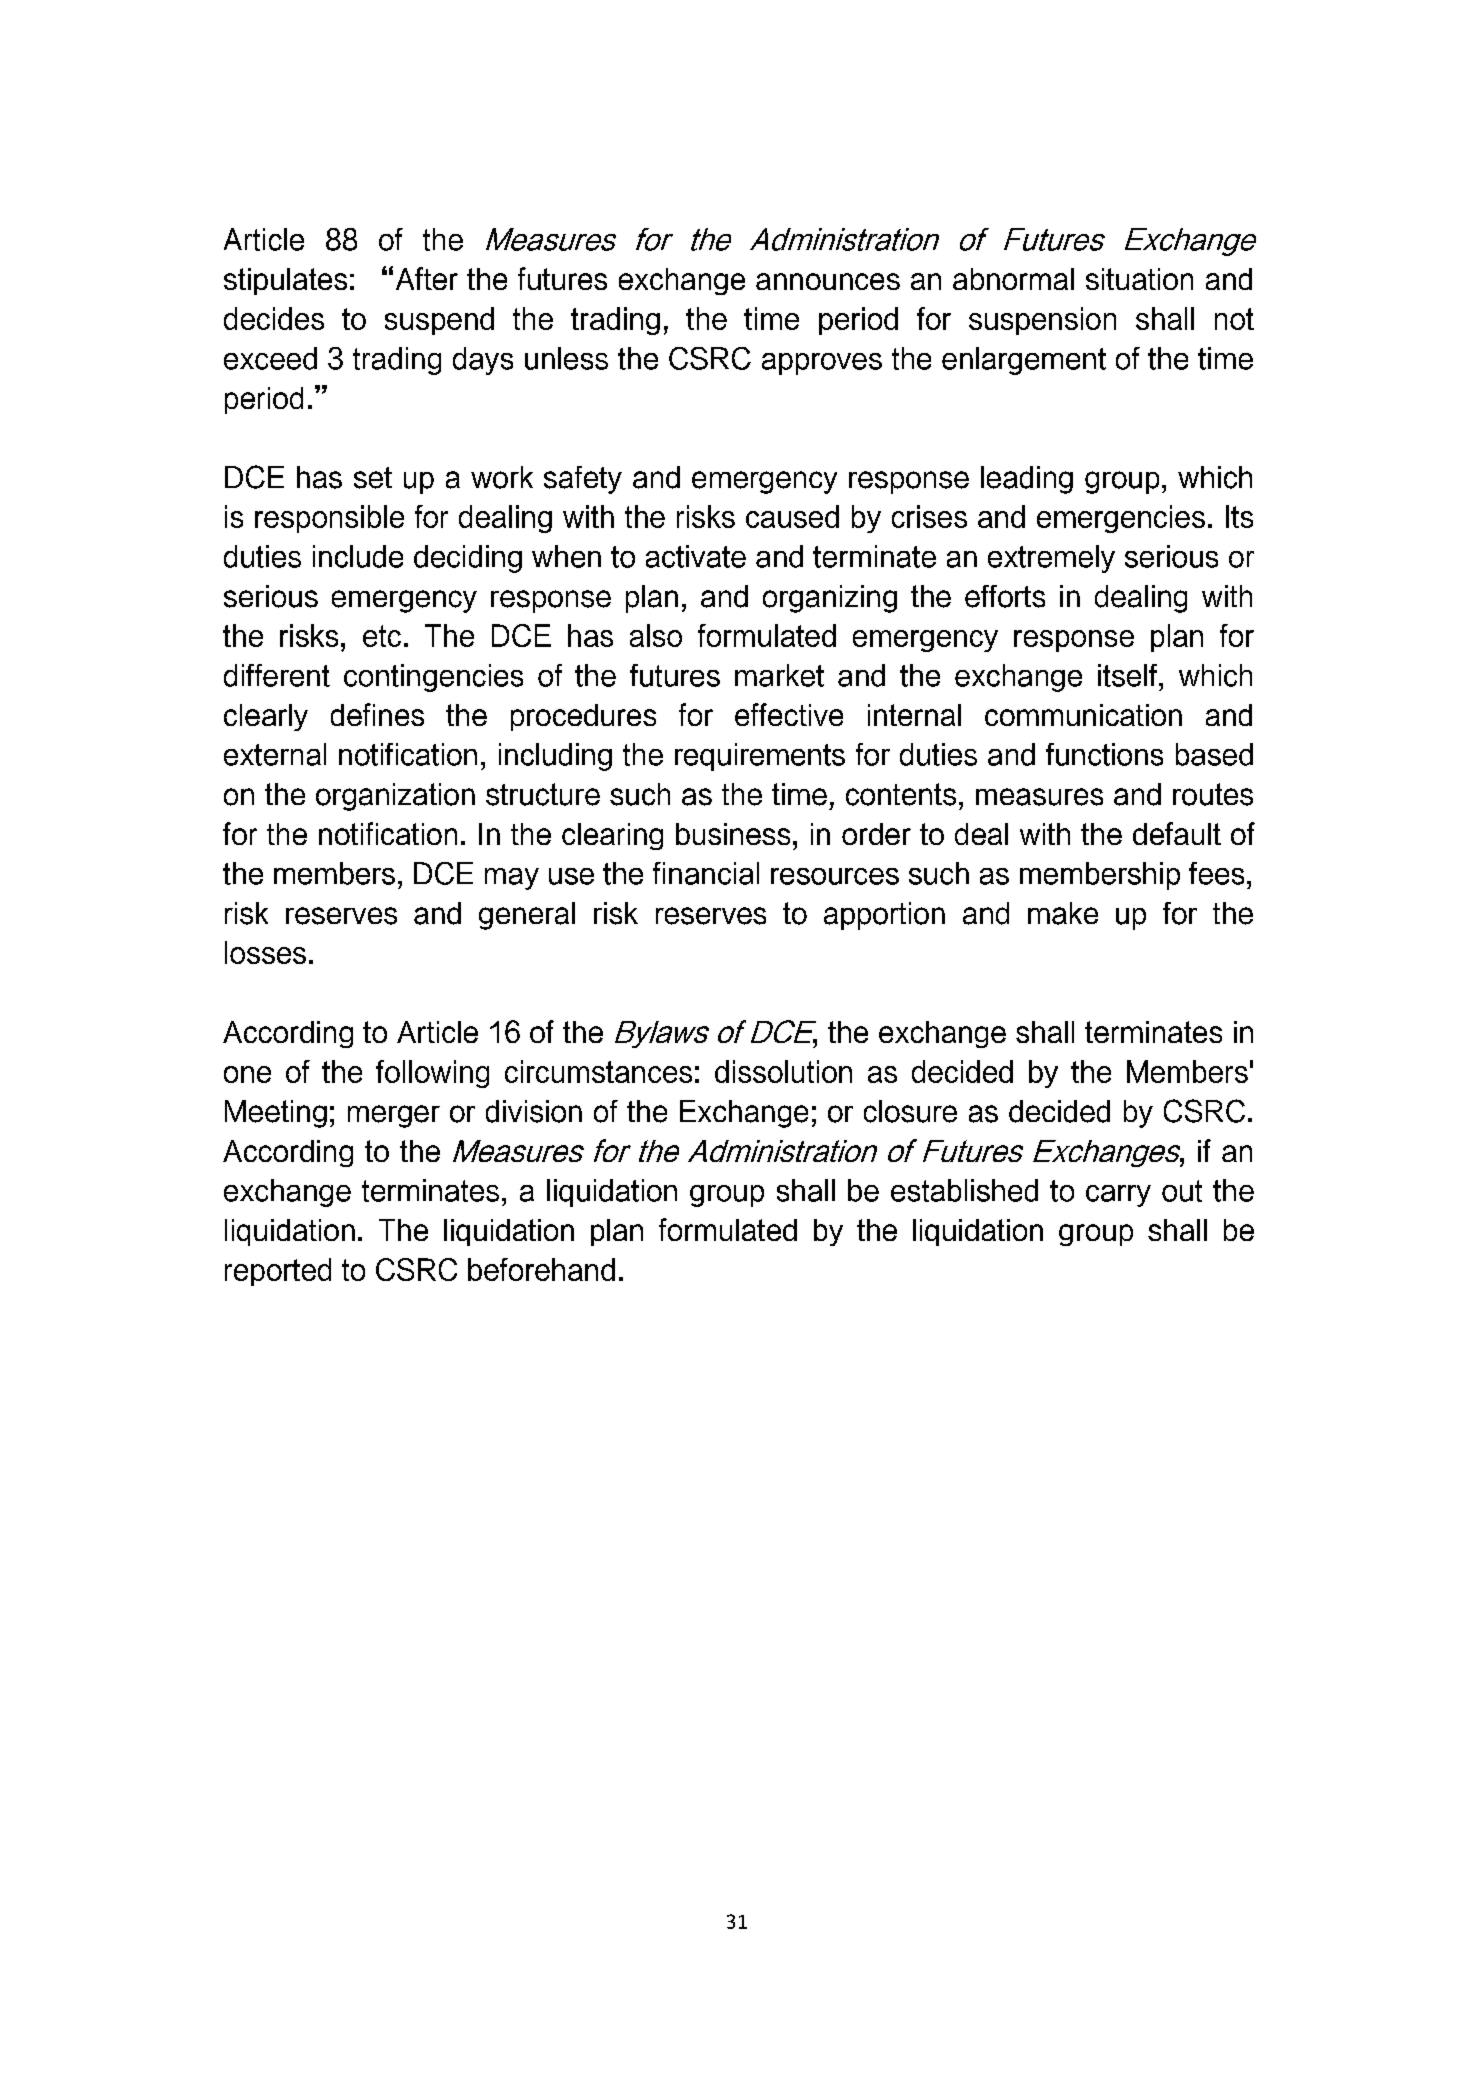 Image resolution: width=1474 pixels, height=2085 pixels. Describe the element at coordinates (656, 635) in the screenshot. I see `also` at that location.
